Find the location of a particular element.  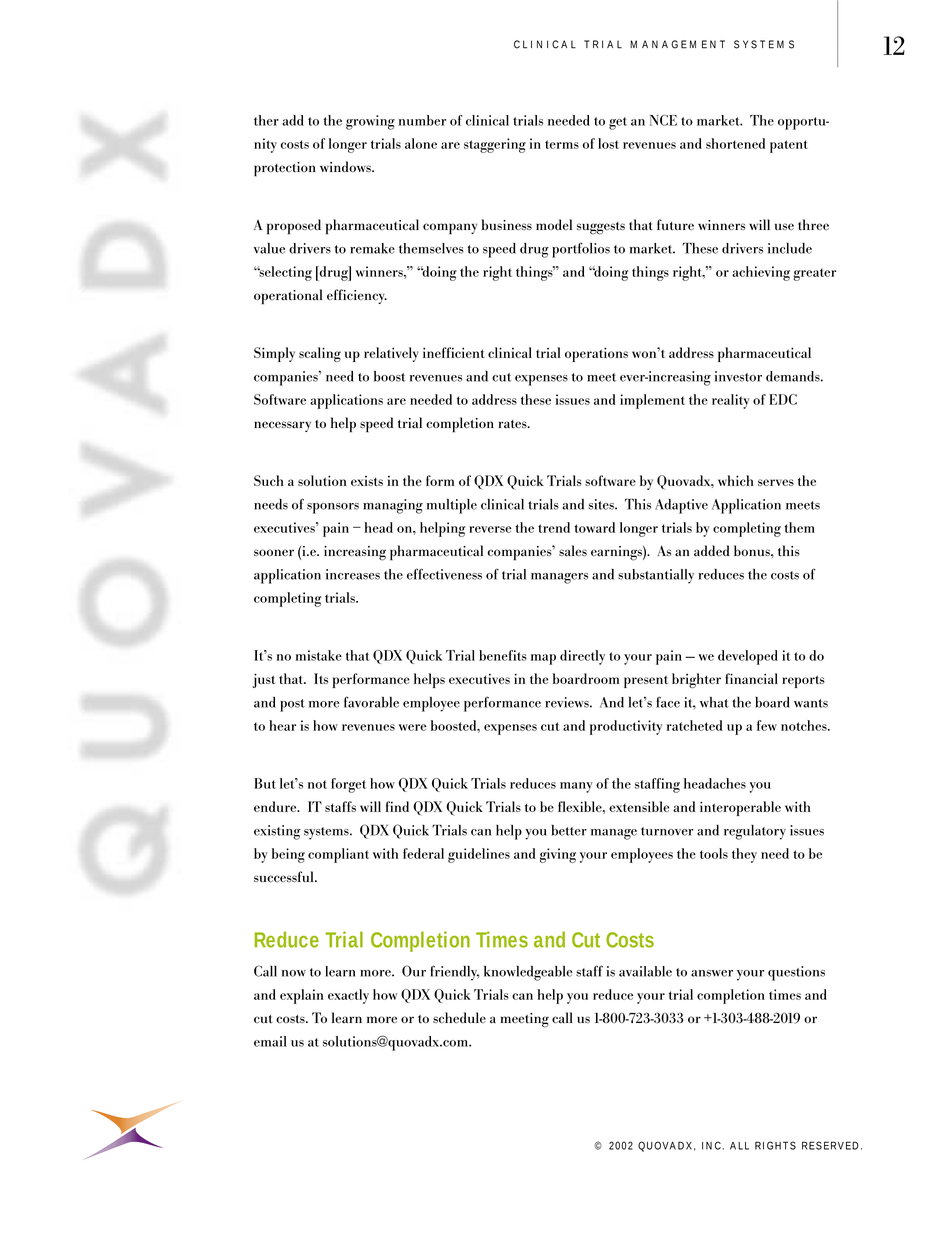

post is located at coordinates (292, 705).
